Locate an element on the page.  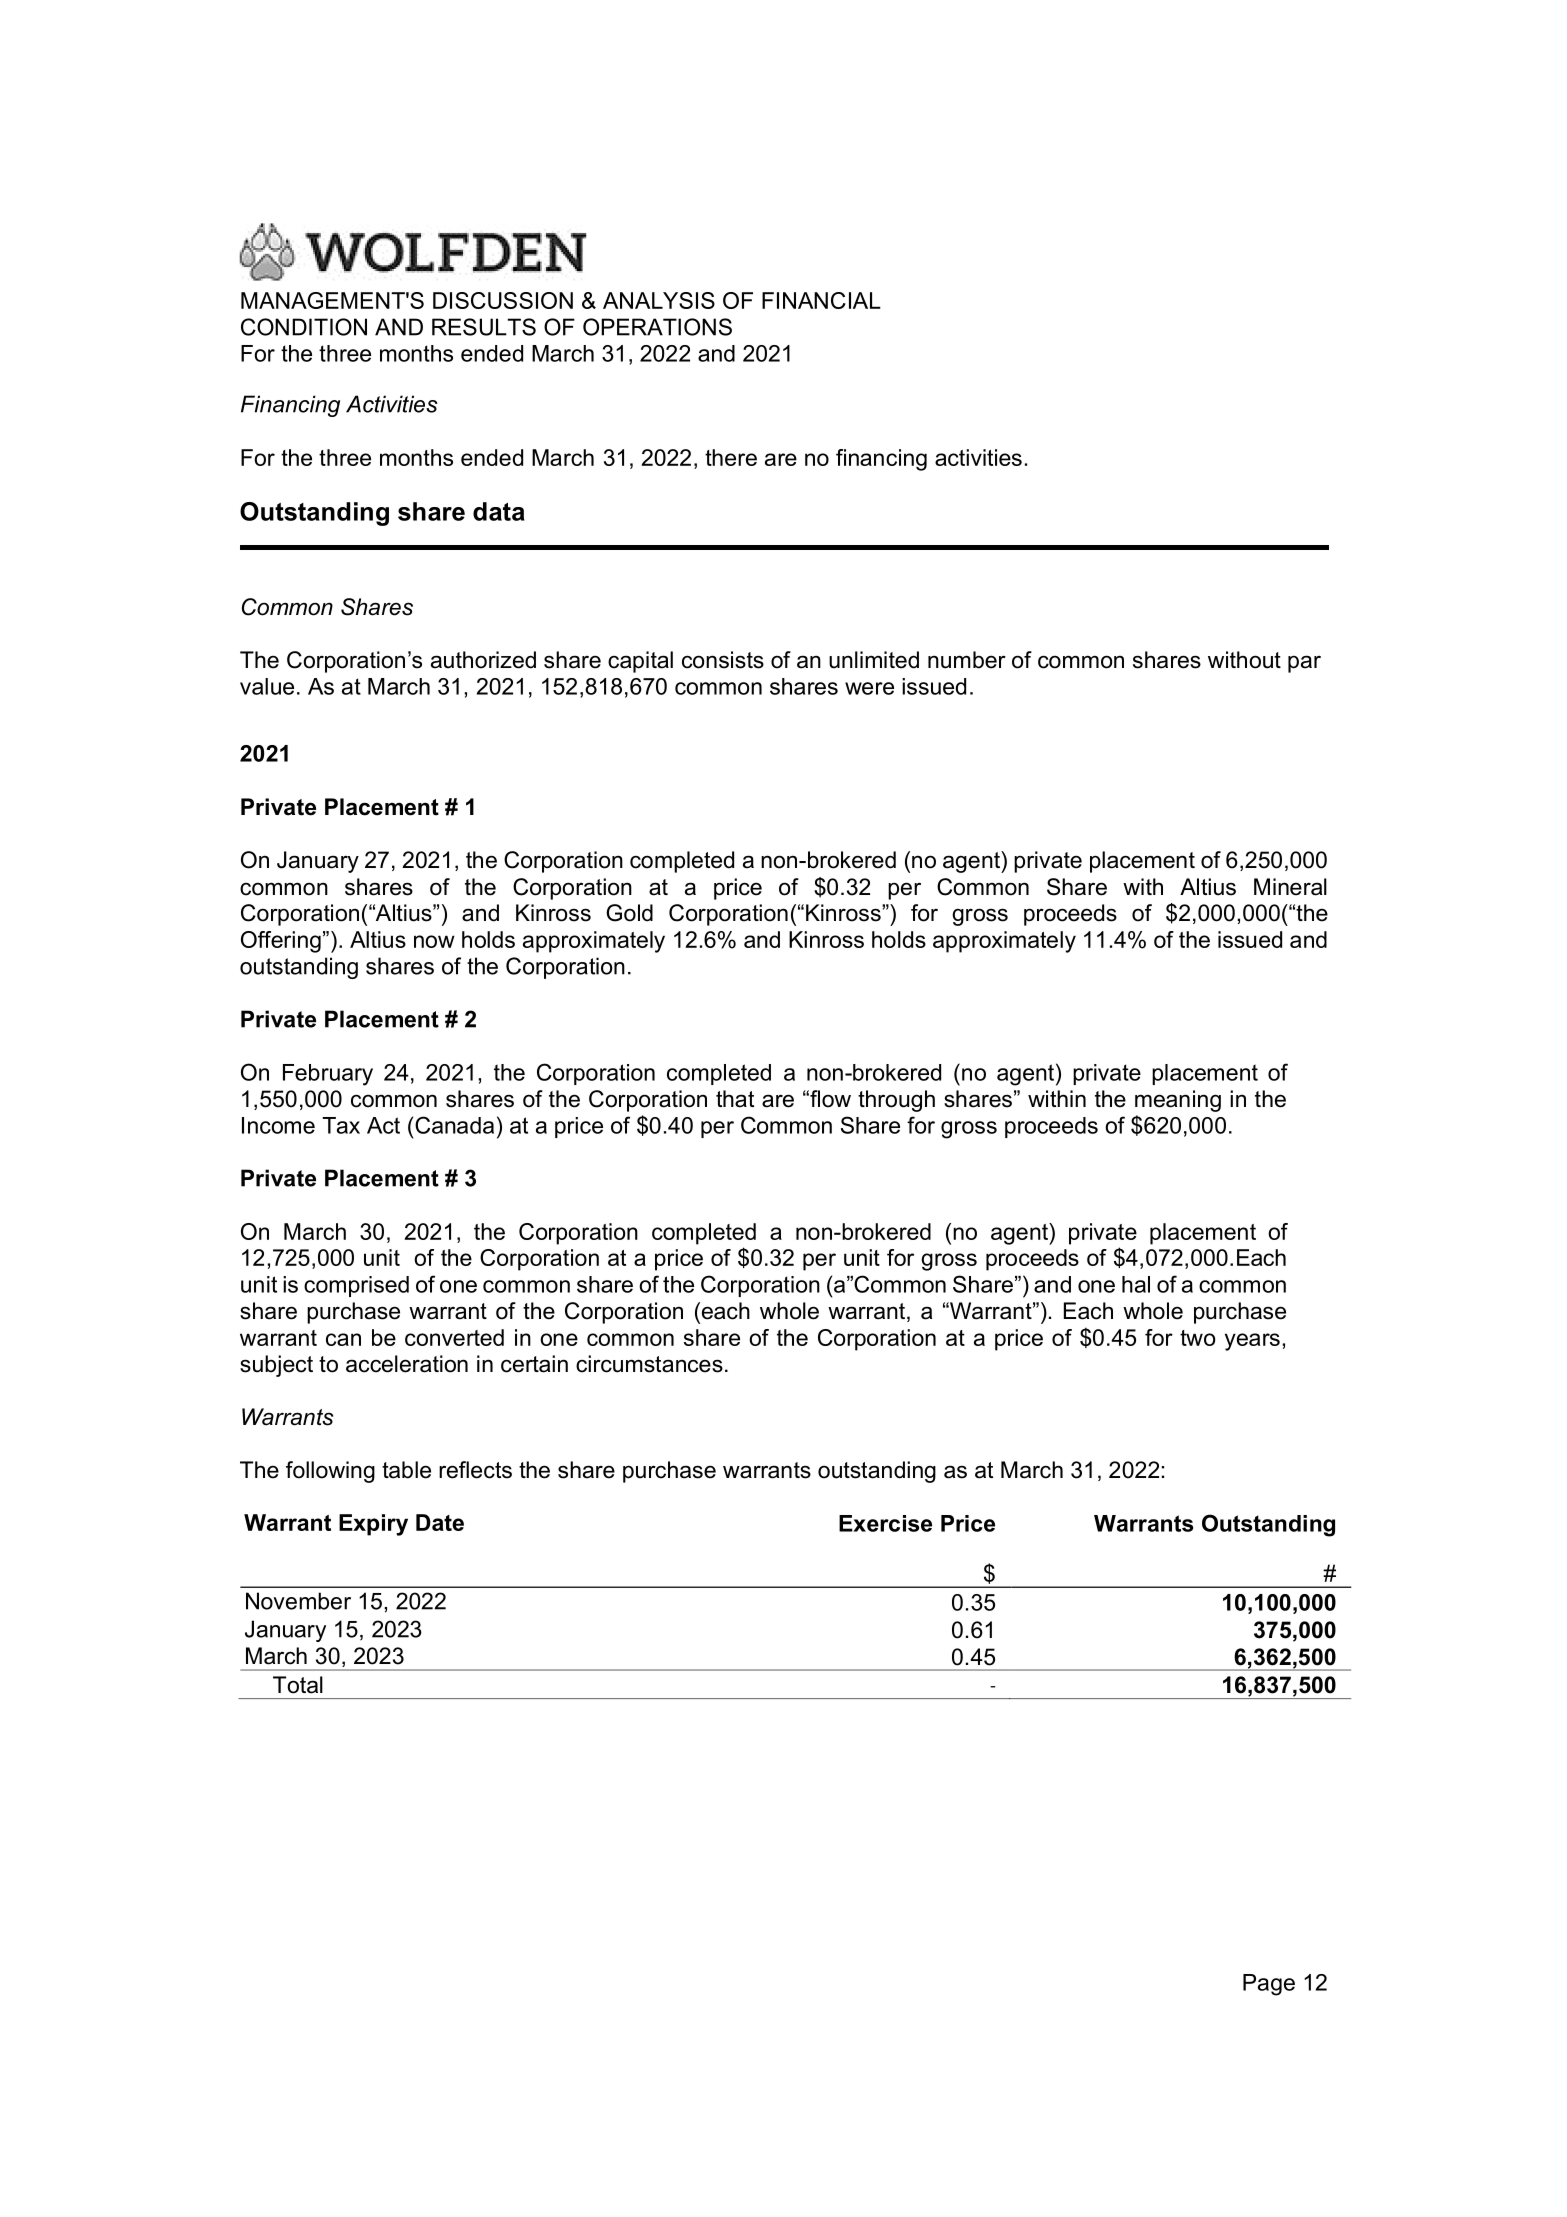
Total is located at coordinates (298, 1685).
